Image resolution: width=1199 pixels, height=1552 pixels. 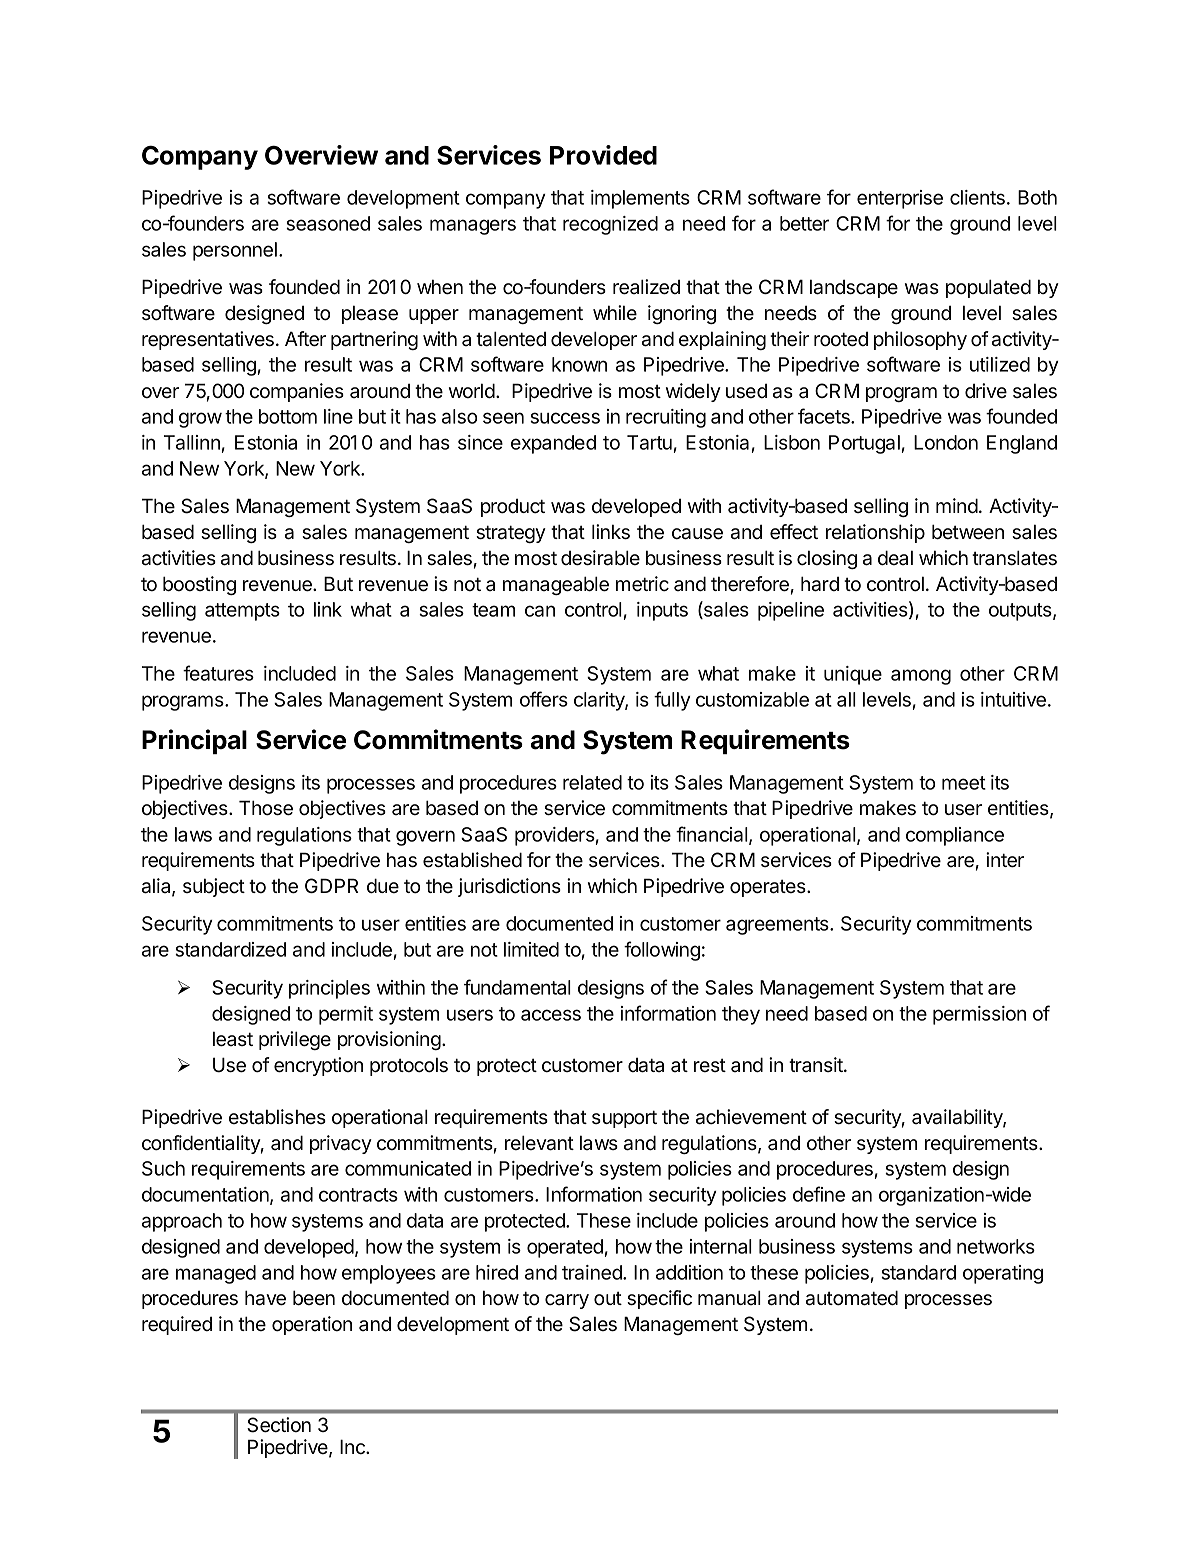 I want to click on related, so click(x=592, y=782).
